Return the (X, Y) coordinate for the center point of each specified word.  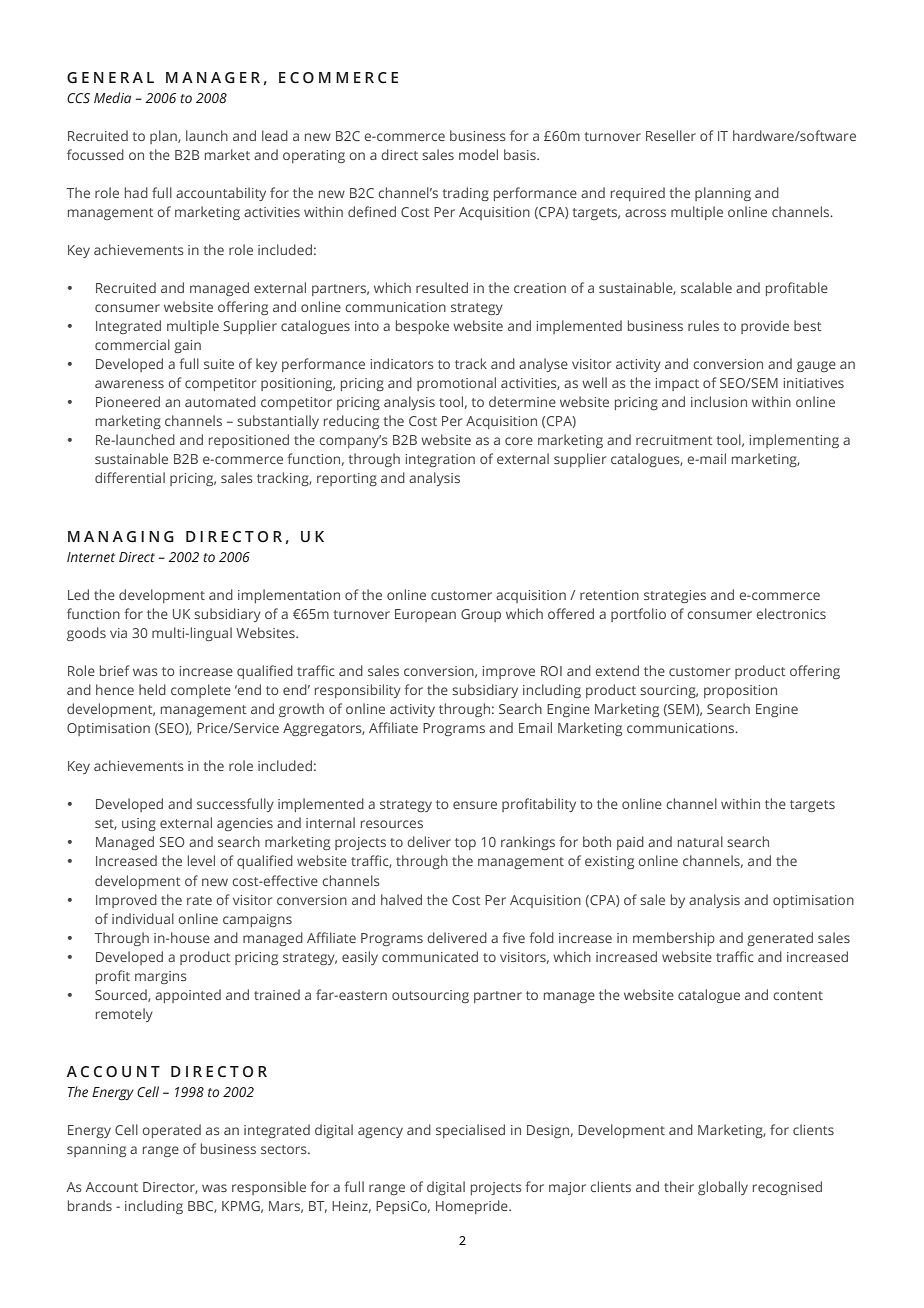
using (139, 824)
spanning (96, 1150)
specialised (470, 1131)
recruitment (674, 440)
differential (130, 477)
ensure (475, 805)
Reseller (671, 135)
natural (700, 841)
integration (440, 460)
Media (112, 97)
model (478, 154)
